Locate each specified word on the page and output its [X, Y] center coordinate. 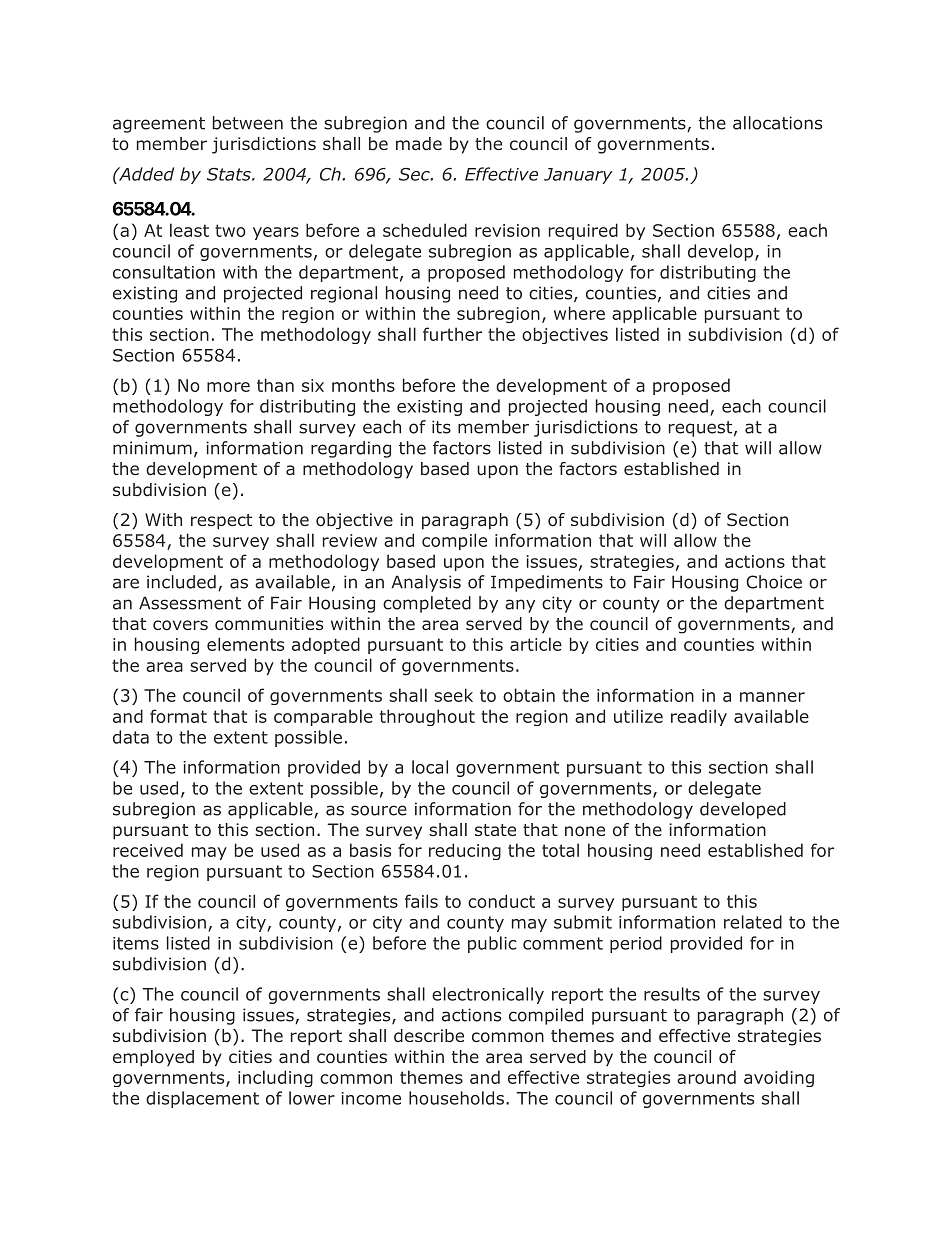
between [248, 123]
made [419, 143]
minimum [152, 448]
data [131, 737]
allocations [777, 123]
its [441, 427]
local [430, 767]
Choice [774, 582]
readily [699, 717]
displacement [202, 1099]
